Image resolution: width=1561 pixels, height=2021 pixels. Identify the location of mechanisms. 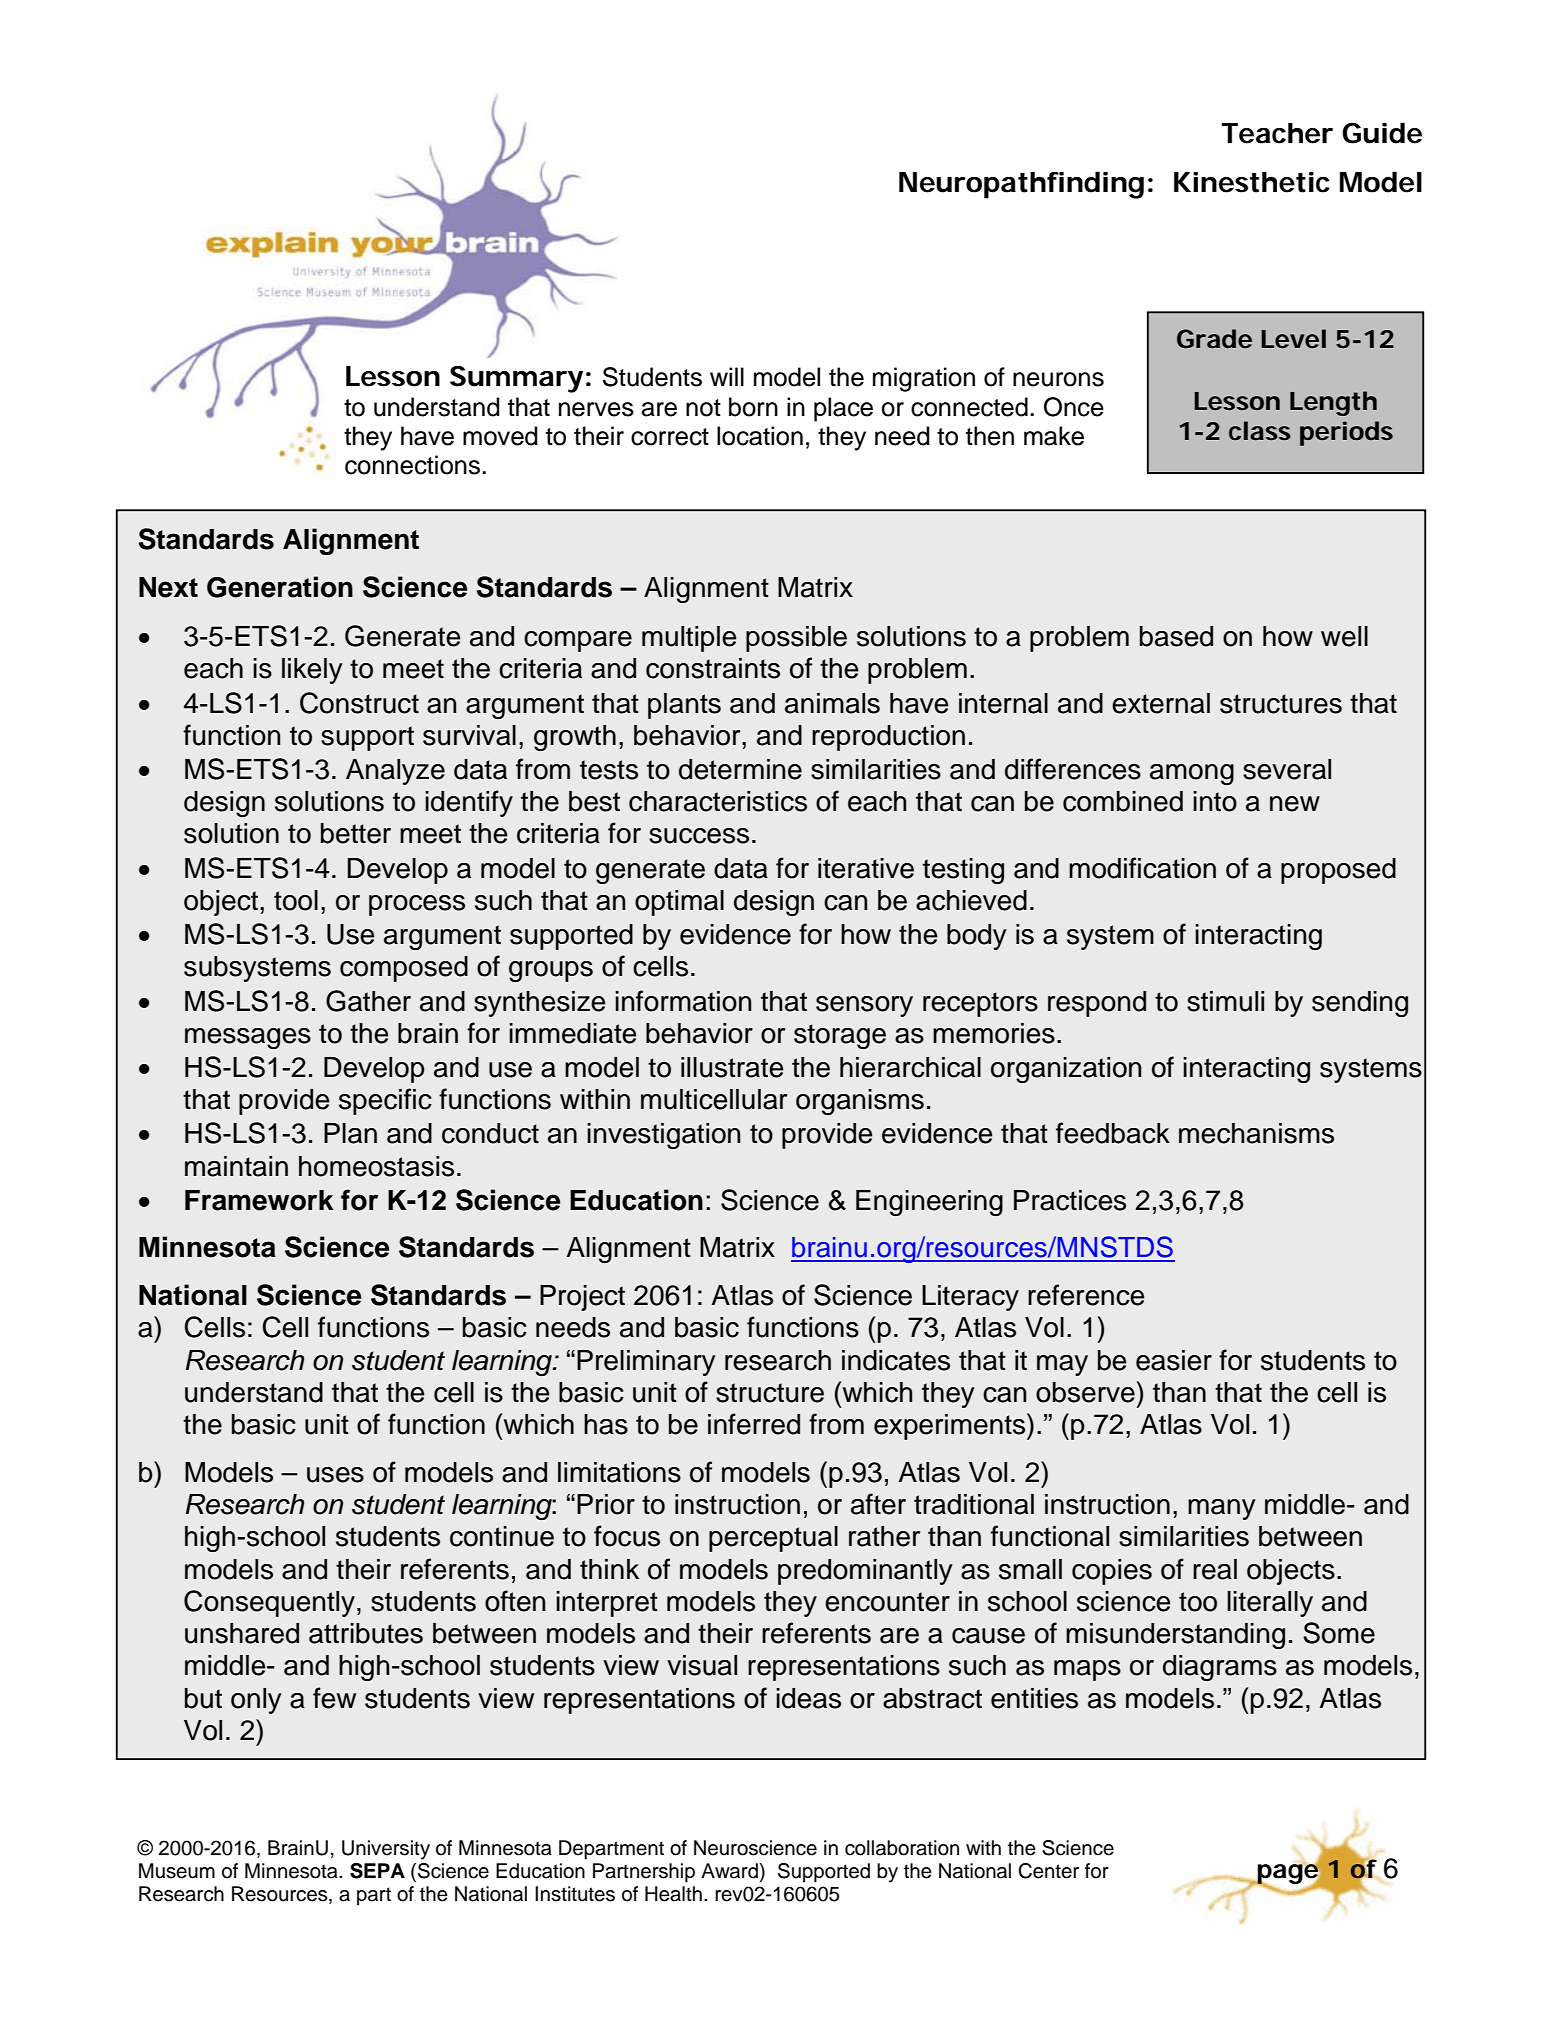
(1256, 1133).
